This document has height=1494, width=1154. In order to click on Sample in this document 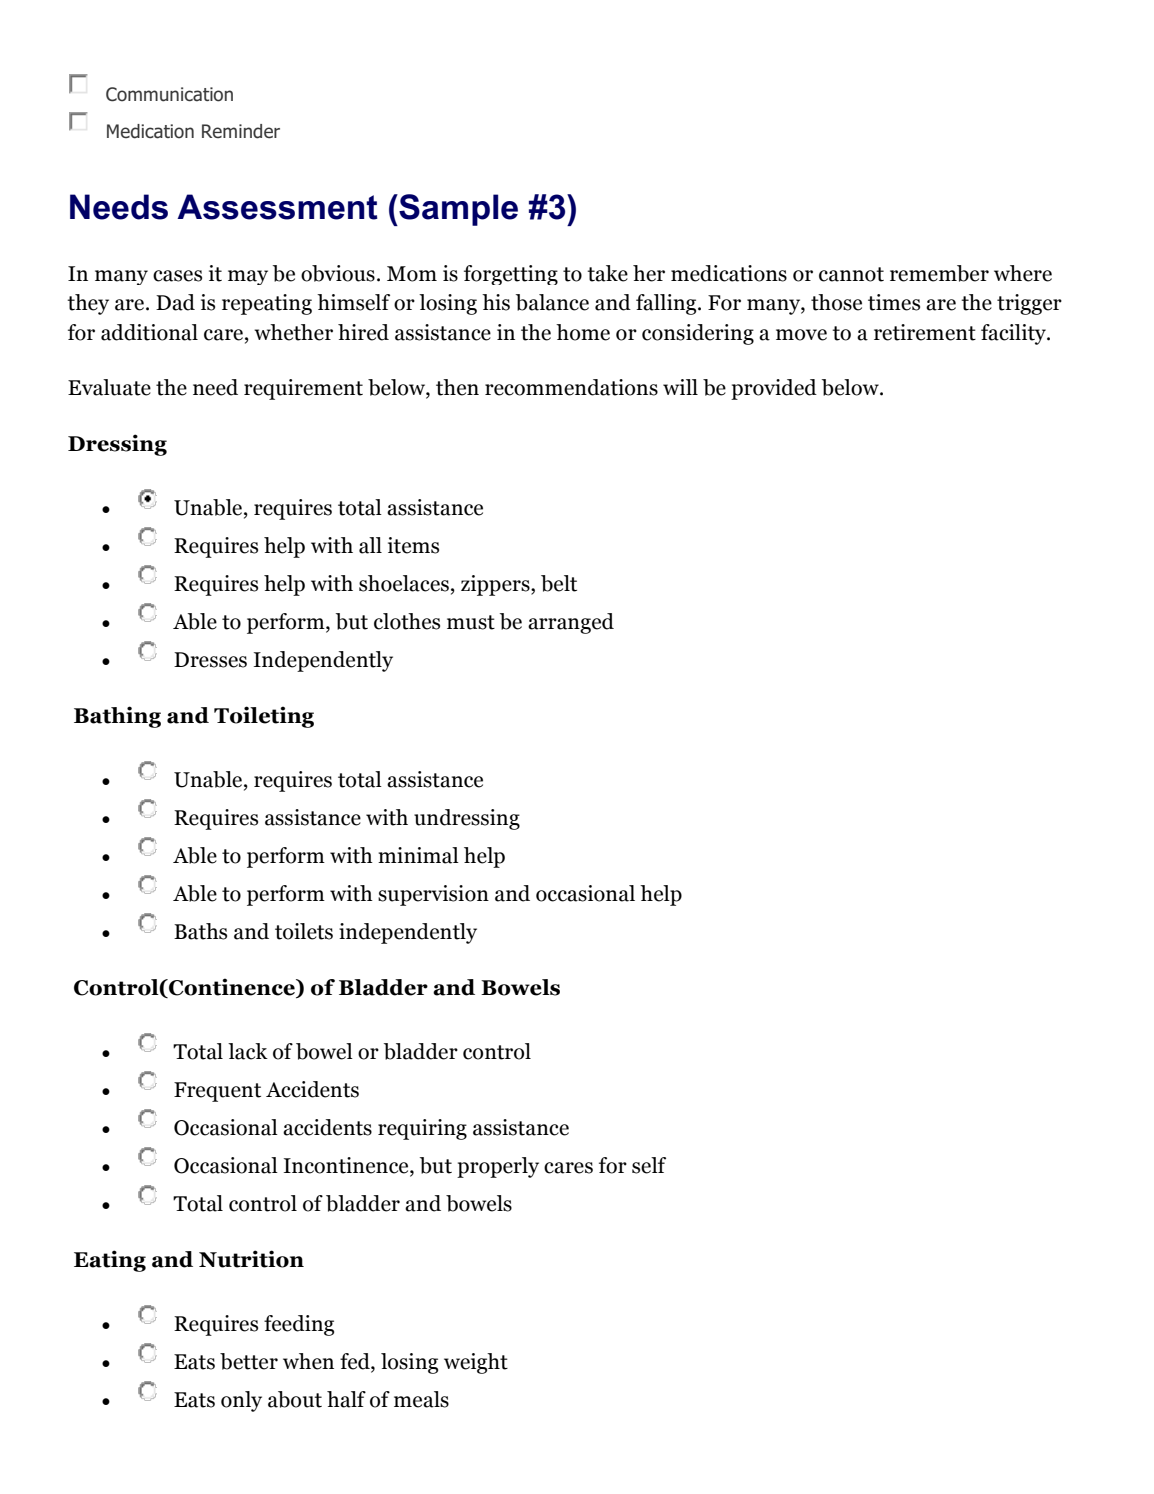, I will do `click(457, 210)`.
